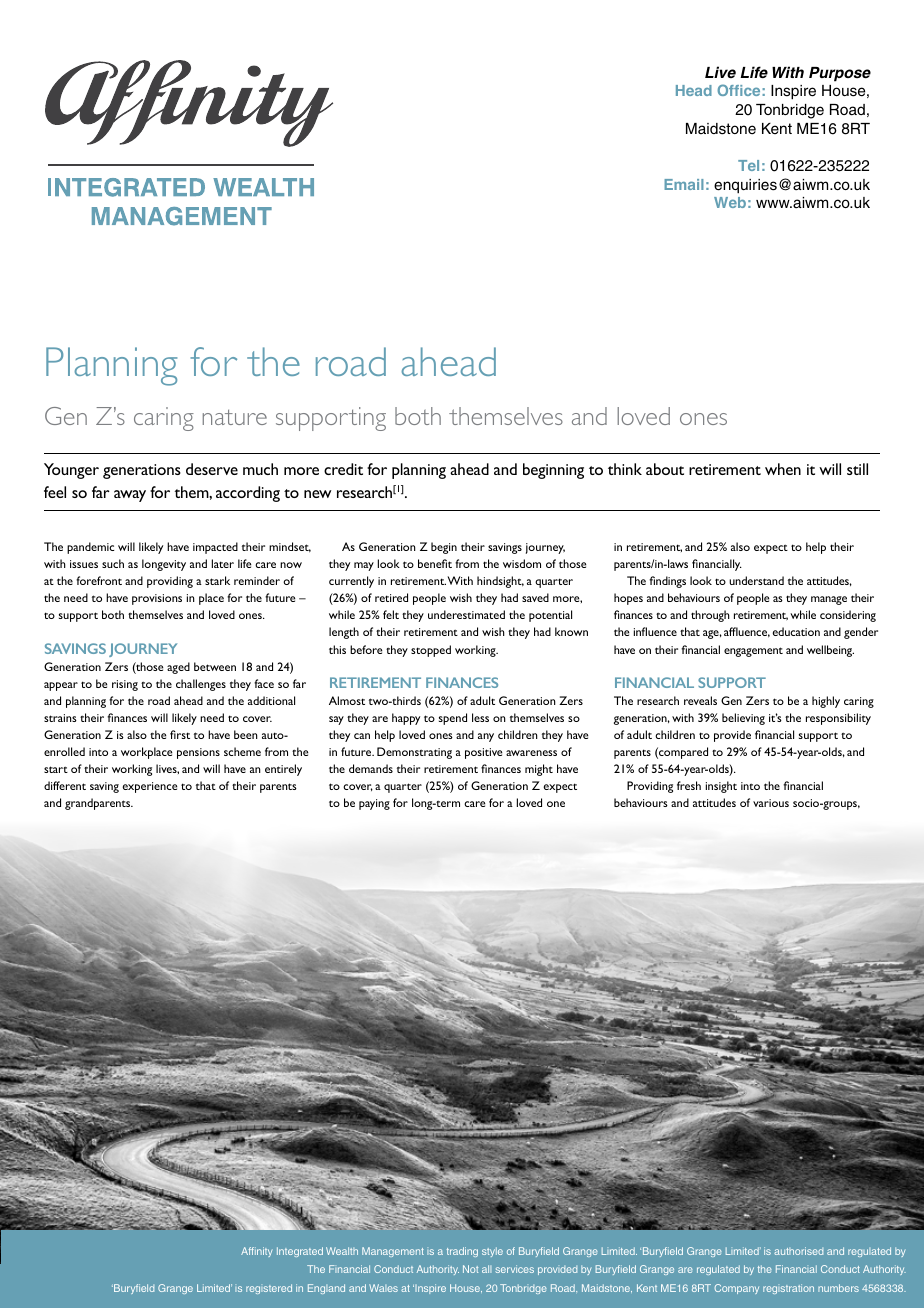 This document has height=1308, width=924. Describe the element at coordinates (125, 685) in the document. I see `rising` at that location.
